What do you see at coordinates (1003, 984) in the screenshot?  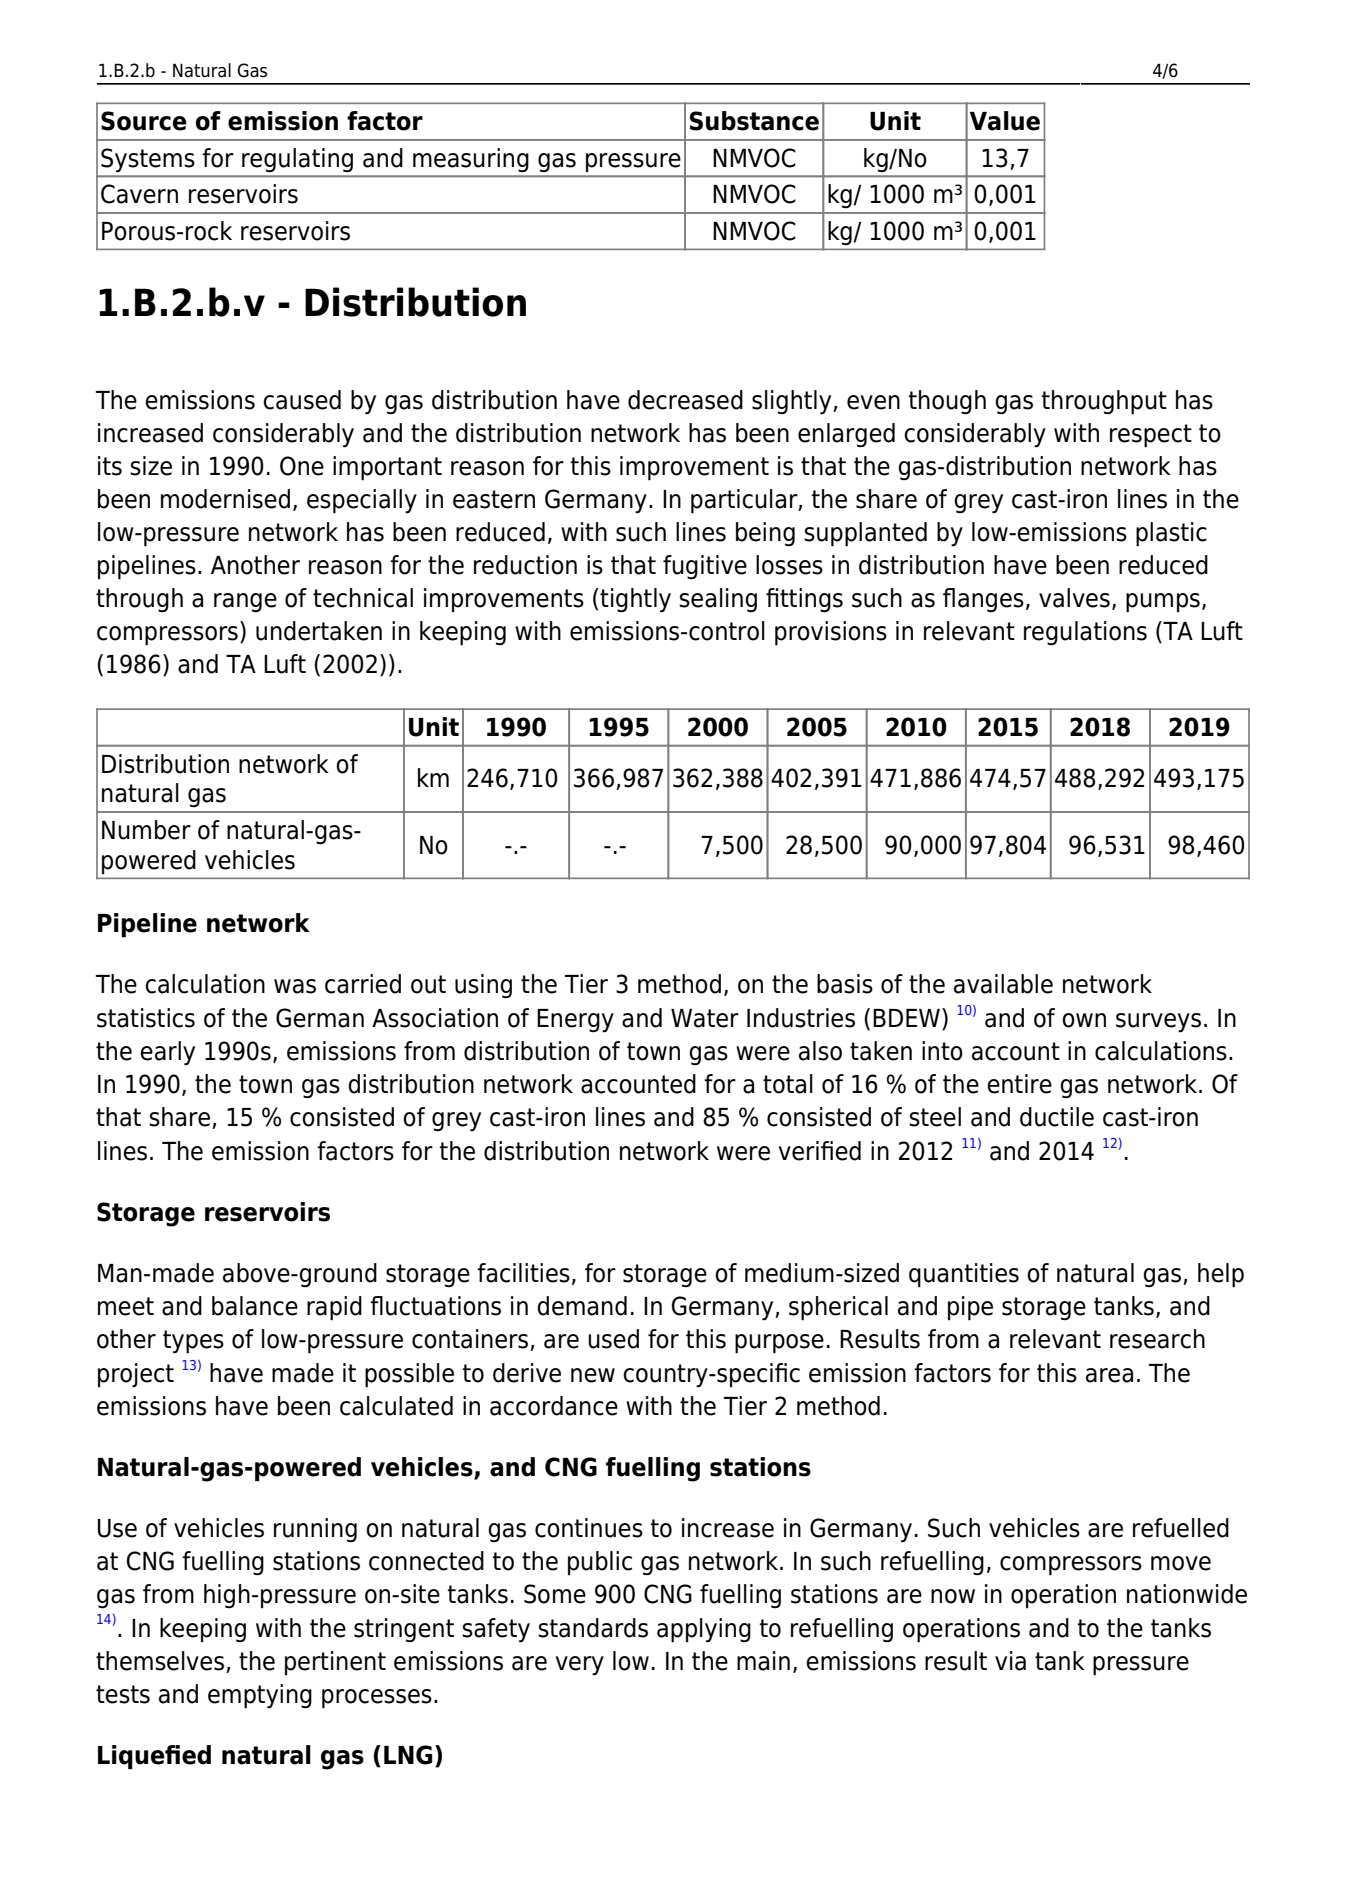 I see `available` at bounding box center [1003, 984].
